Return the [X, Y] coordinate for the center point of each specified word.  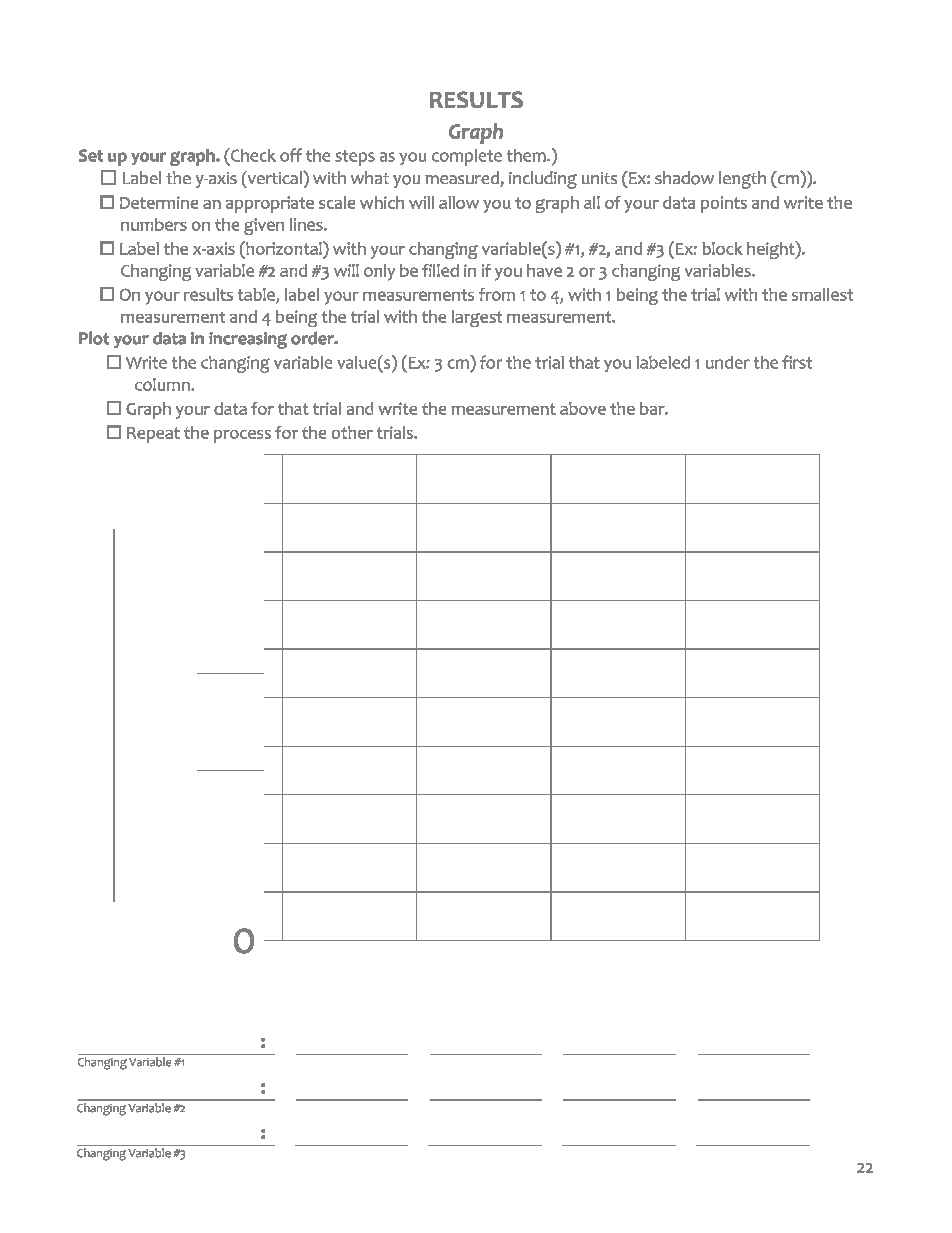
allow [459, 202]
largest [477, 318]
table [257, 295]
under [728, 362]
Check [252, 155]
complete [467, 157]
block [722, 248]
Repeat [153, 435]
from [497, 294]
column [163, 384]
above [583, 408]
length [742, 180]
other [352, 432]
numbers [154, 224]
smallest [822, 294]
